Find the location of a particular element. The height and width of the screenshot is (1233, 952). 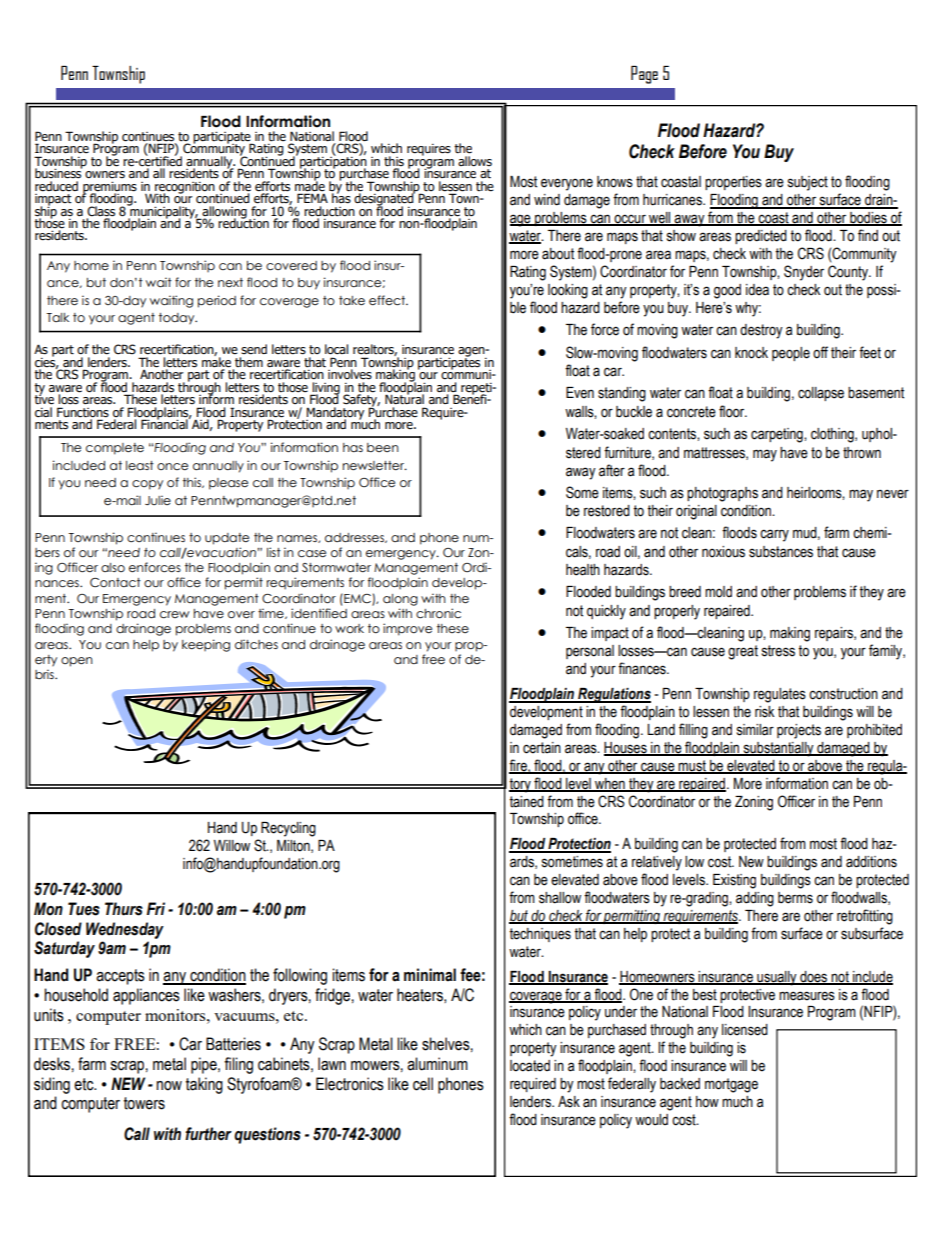

subject is located at coordinates (808, 183).
